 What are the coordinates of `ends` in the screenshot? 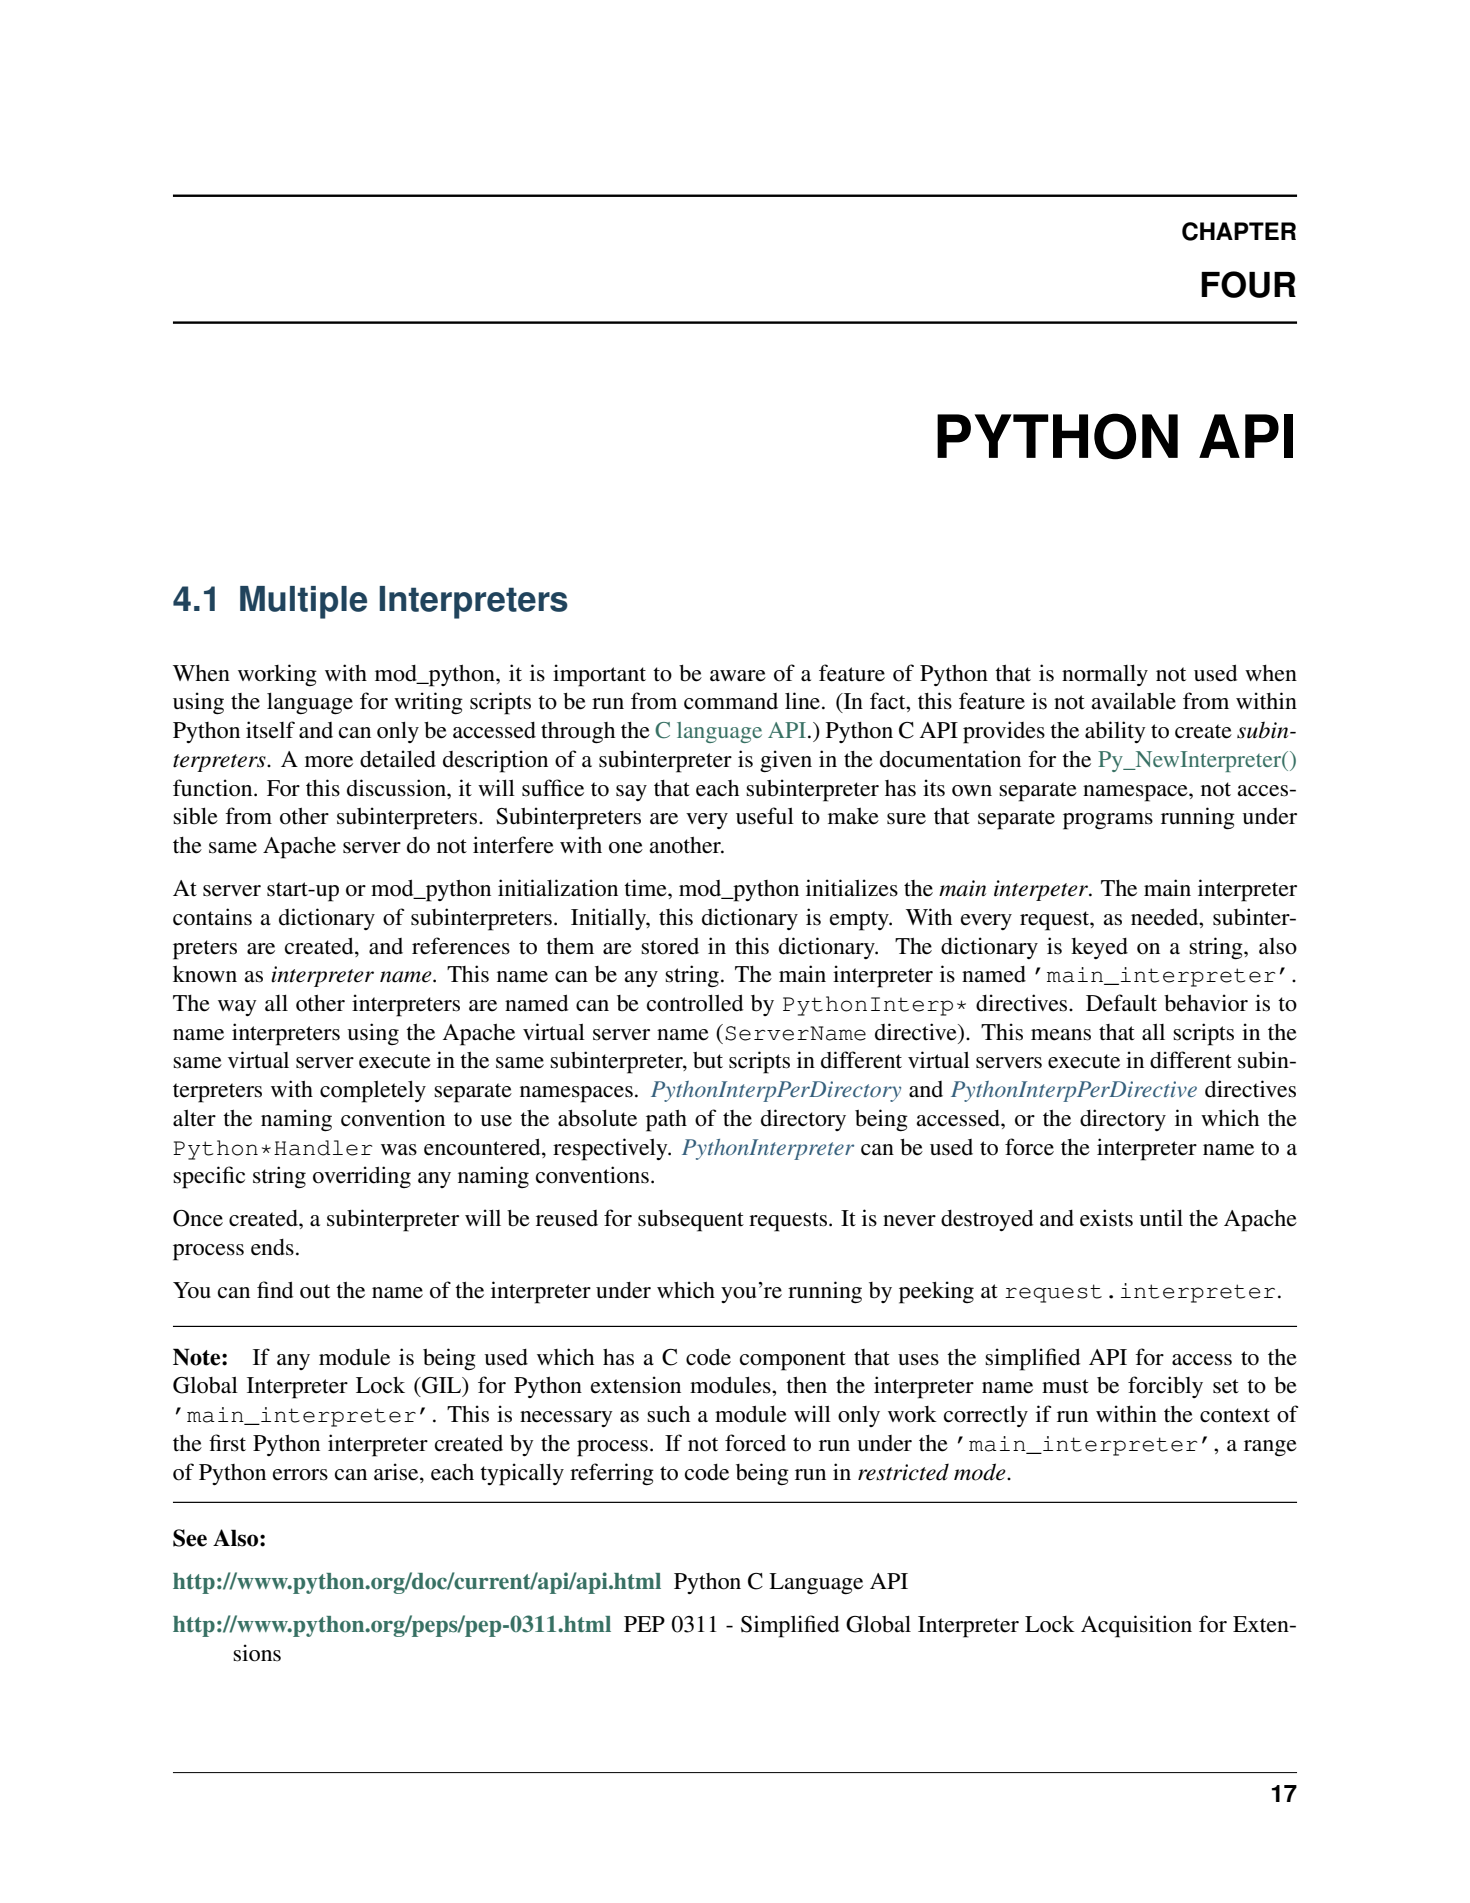 It's located at (272, 1247).
